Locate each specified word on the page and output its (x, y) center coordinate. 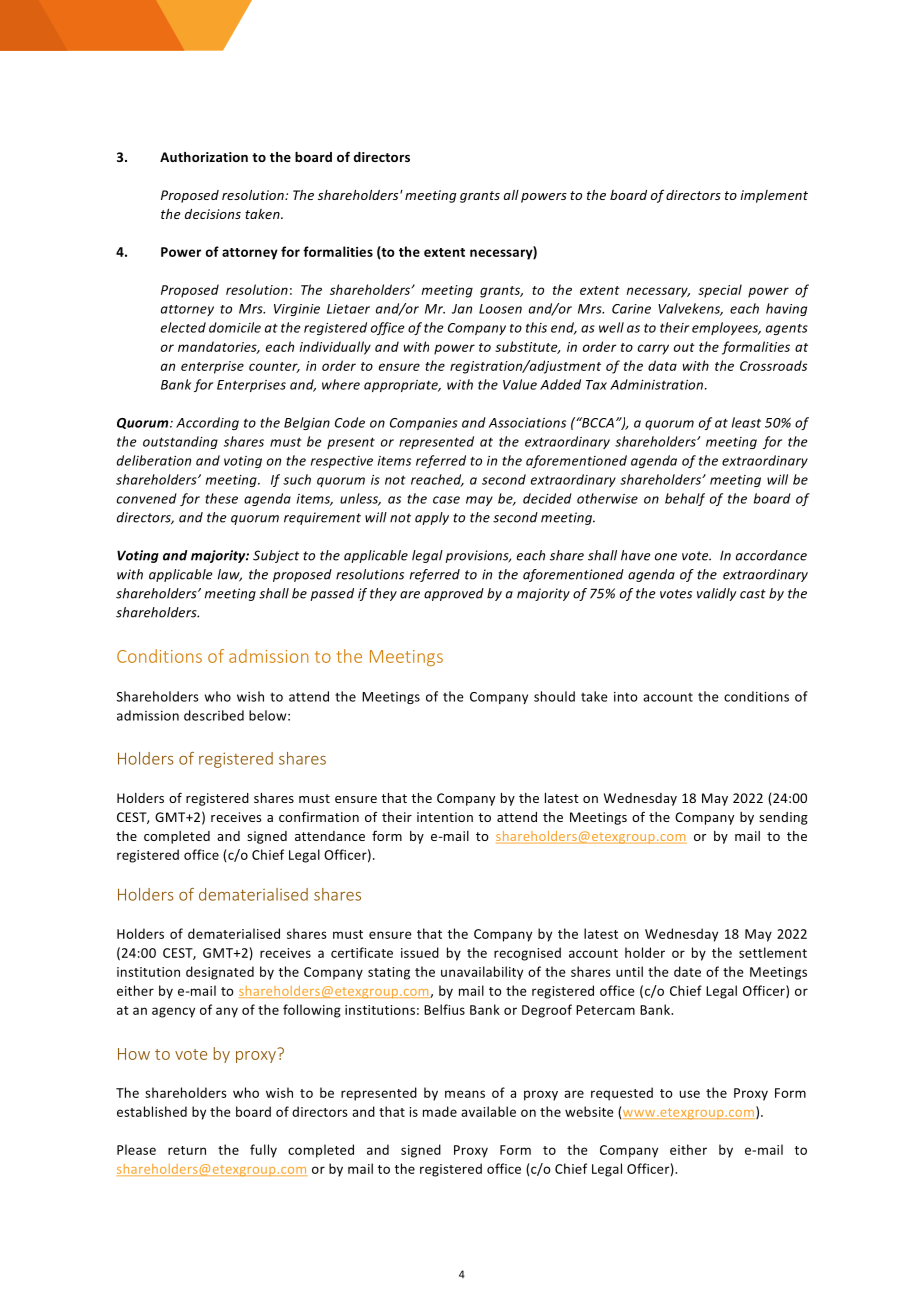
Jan (462, 309)
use (690, 1094)
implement (774, 196)
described (214, 715)
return (187, 1150)
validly (716, 594)
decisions (213, 214)
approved (454, 594)
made (440, 1111)
